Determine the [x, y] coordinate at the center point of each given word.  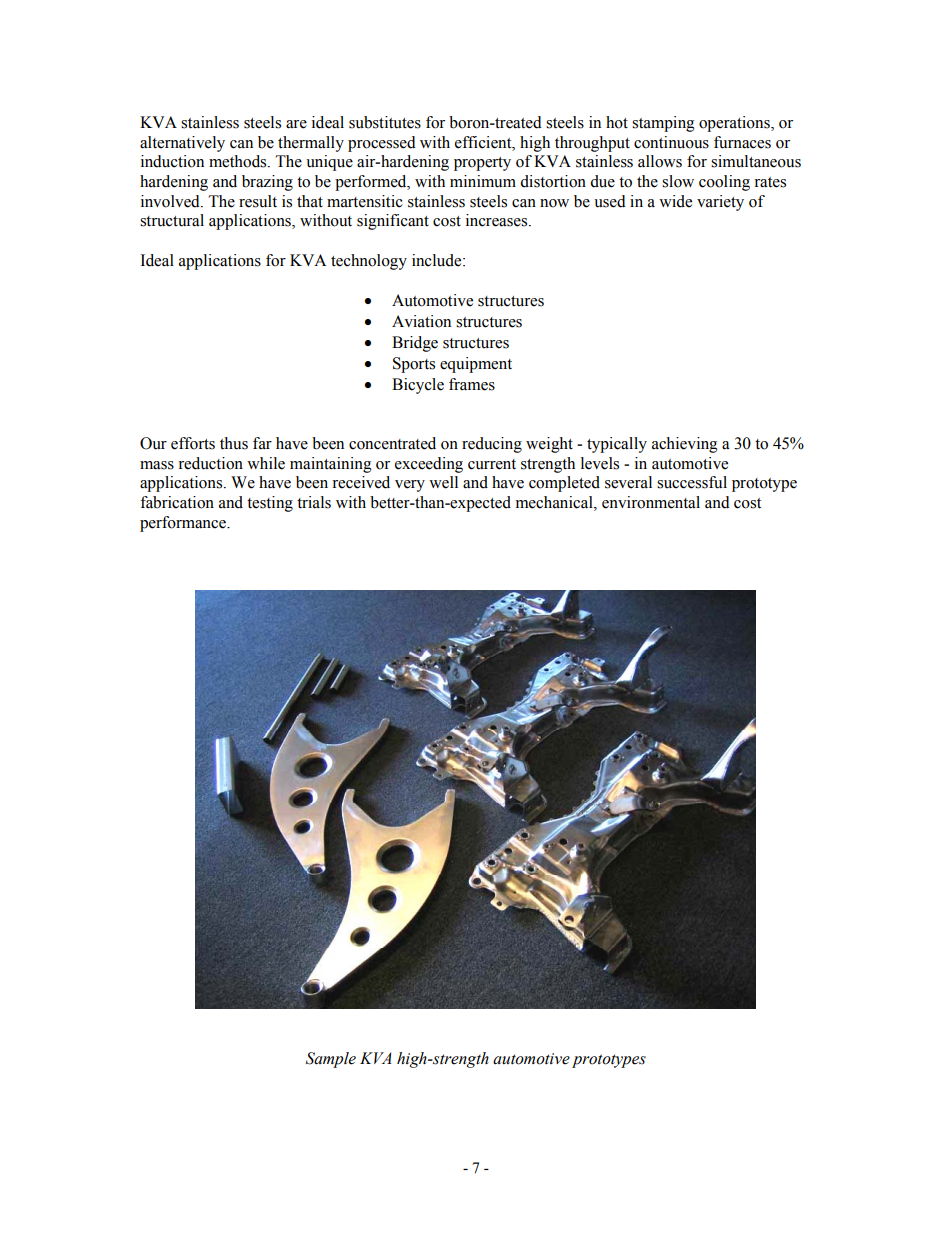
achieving [685, 445]
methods [239, 161]
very [410, 486]
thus [234, 443]
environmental [651, 502]
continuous [671, 142]
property [482, 164]
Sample [331, 1060]
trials [314, 502]
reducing [492, 445]
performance [184, 524]
